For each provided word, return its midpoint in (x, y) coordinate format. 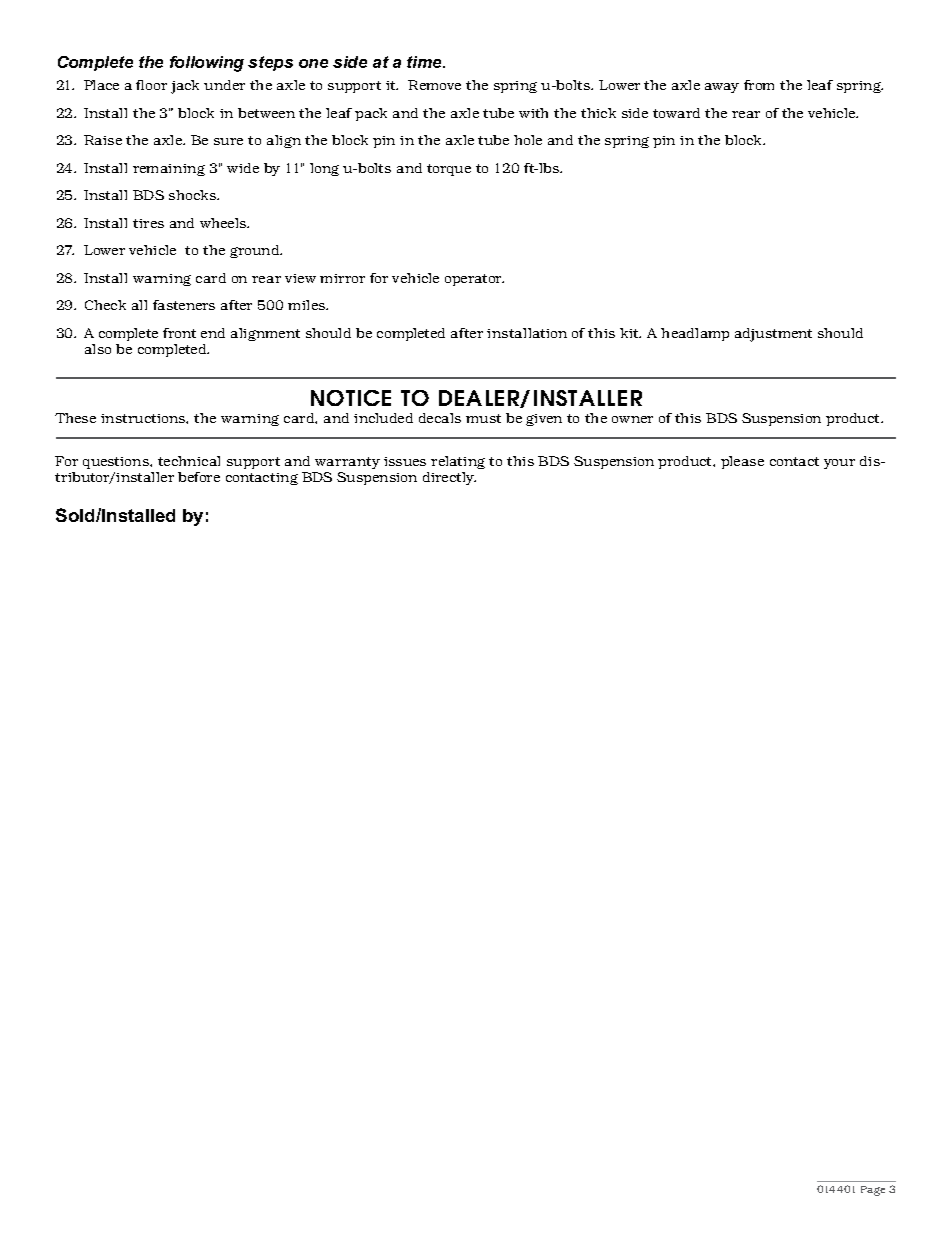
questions (117, 463)
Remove (434, 85)
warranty (347, 463)
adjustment (773, 335)
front (179, 333)
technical (189, 461)
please (742, 462)
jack (185, 87)
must (483, 418)
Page (873, 1191)
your (839, 464)
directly (449, 478)
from (759, 85)
